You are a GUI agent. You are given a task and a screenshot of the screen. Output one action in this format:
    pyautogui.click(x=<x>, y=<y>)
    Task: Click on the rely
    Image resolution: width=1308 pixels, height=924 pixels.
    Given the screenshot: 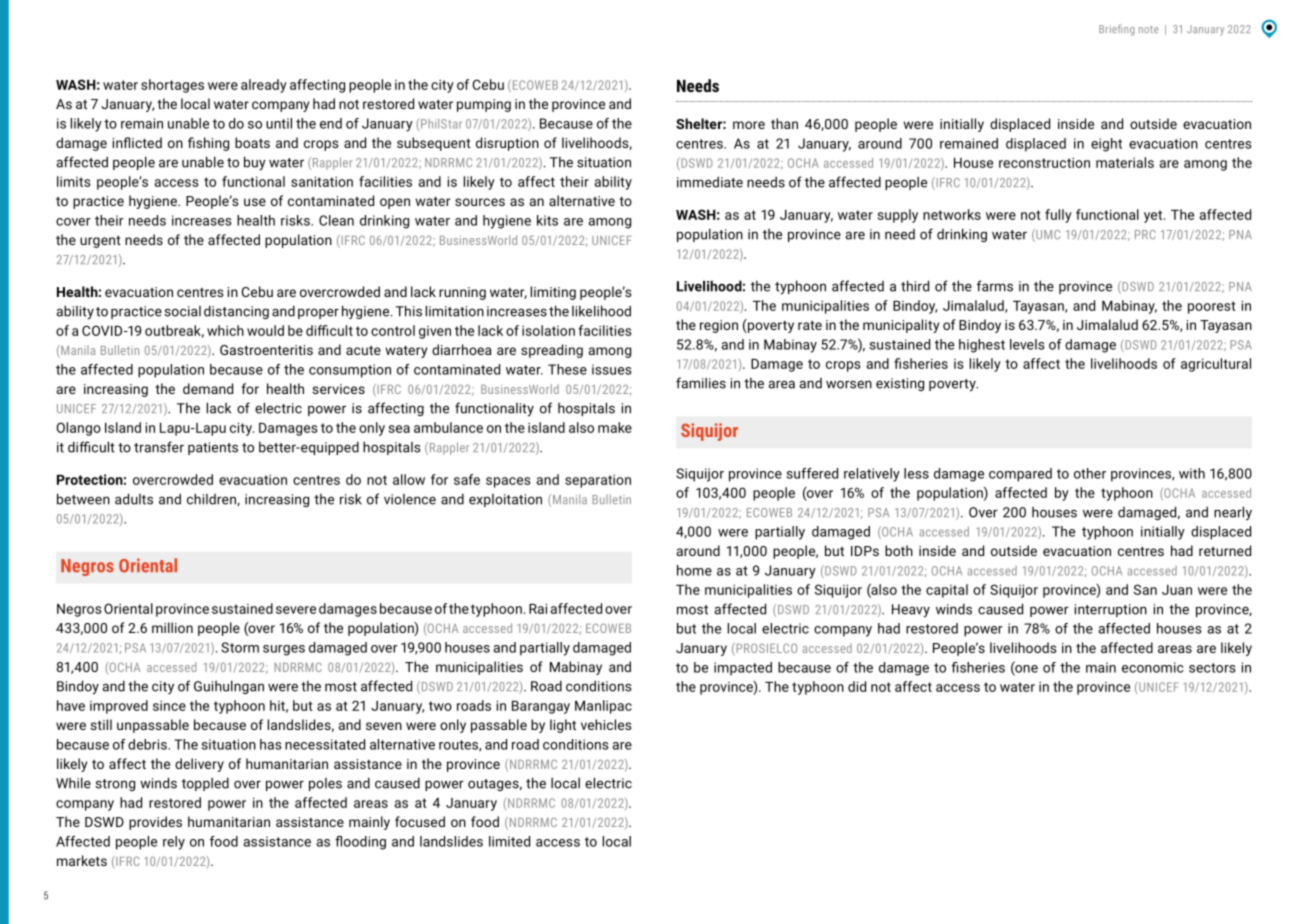 What is the action you would take?
    pyautogui.click(x=174, y=843)
